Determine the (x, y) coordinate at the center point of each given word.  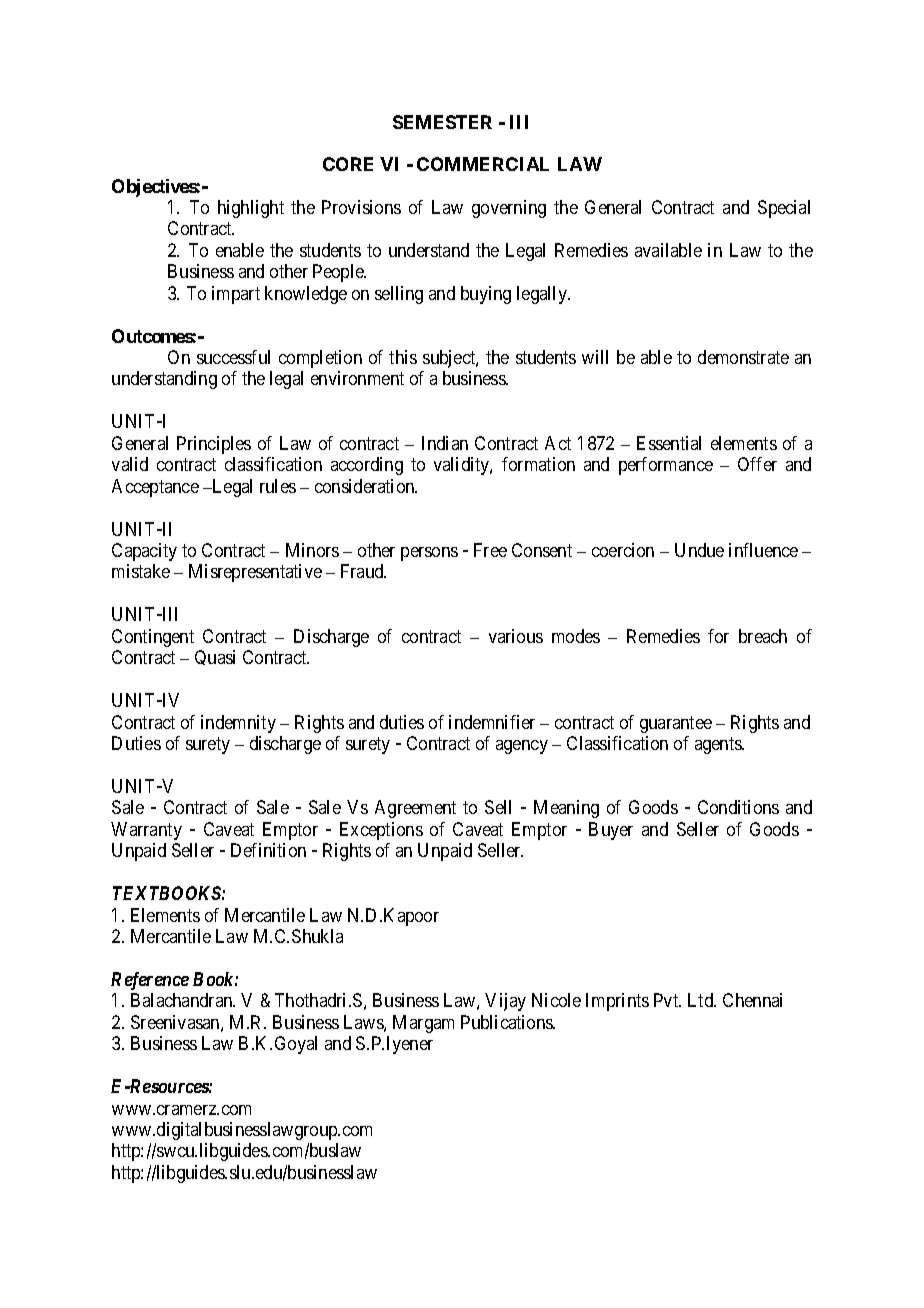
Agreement (415, 809)
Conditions (738, 807)
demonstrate (743, 357)
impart (236, 295)
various (516, 636)
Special (784, 209)
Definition (268, 850)
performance (666, 466)
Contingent (153, 638)
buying (486, 295)
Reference (150, 981)
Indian (445, 443)
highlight (251, 209)
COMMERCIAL (483, 164)
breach (763, 636)
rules (278, 486)
